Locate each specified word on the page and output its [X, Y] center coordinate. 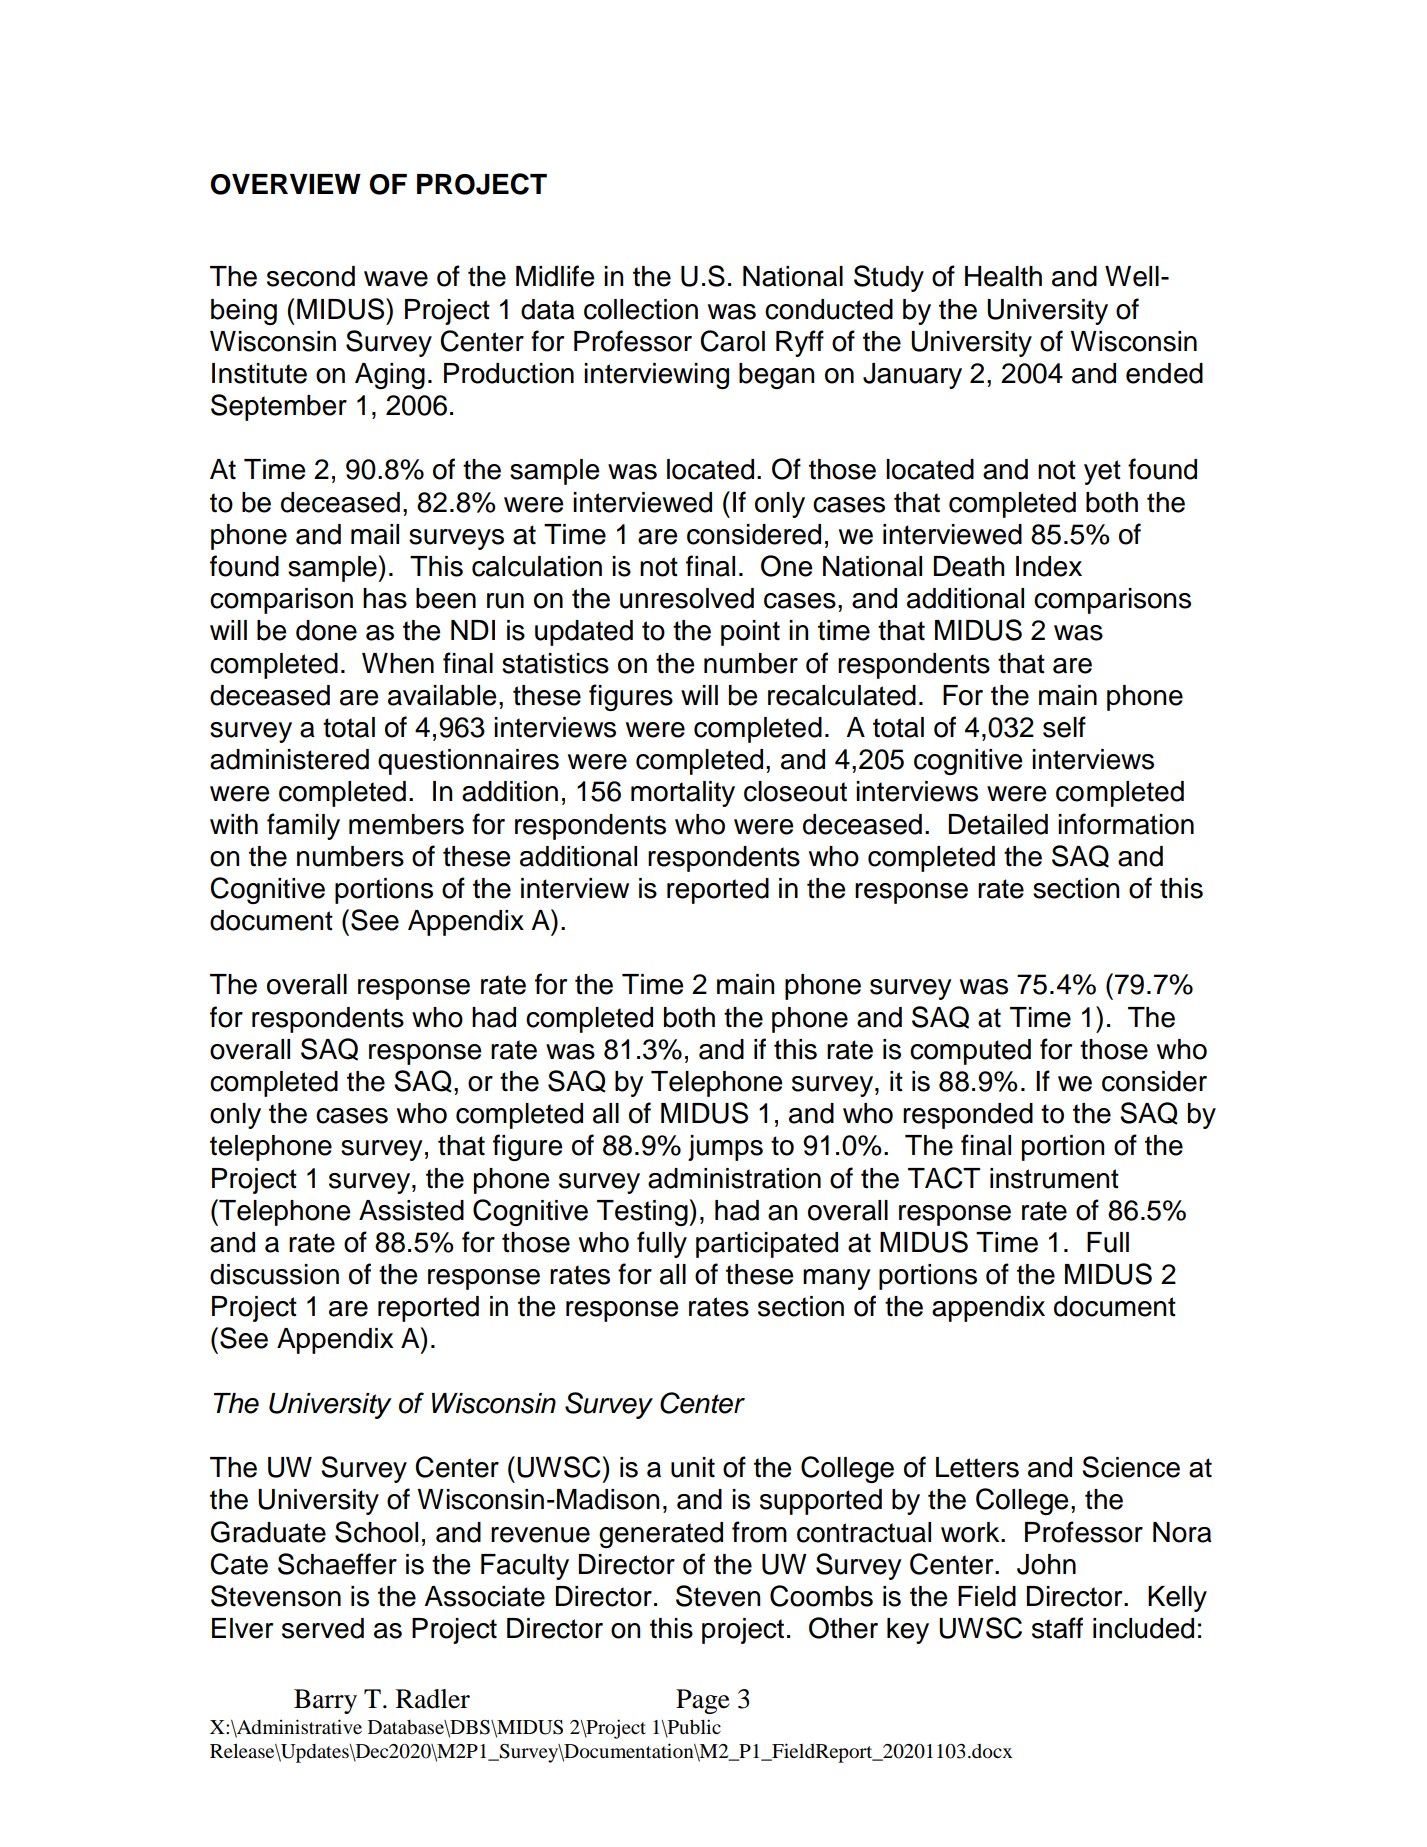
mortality [683, 794]
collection [641, 309]
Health [1003, 276]
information [1126, 824]
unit [693, 1467]
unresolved [687, 598]
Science [1131, 1467]
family [303, 826]
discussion [274, 1274]
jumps [725, 1148]
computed [970, 1052]
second [311, 276]
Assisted [411, 1210]
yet [1102, 472]
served [323, 1628]
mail [375, 534]
